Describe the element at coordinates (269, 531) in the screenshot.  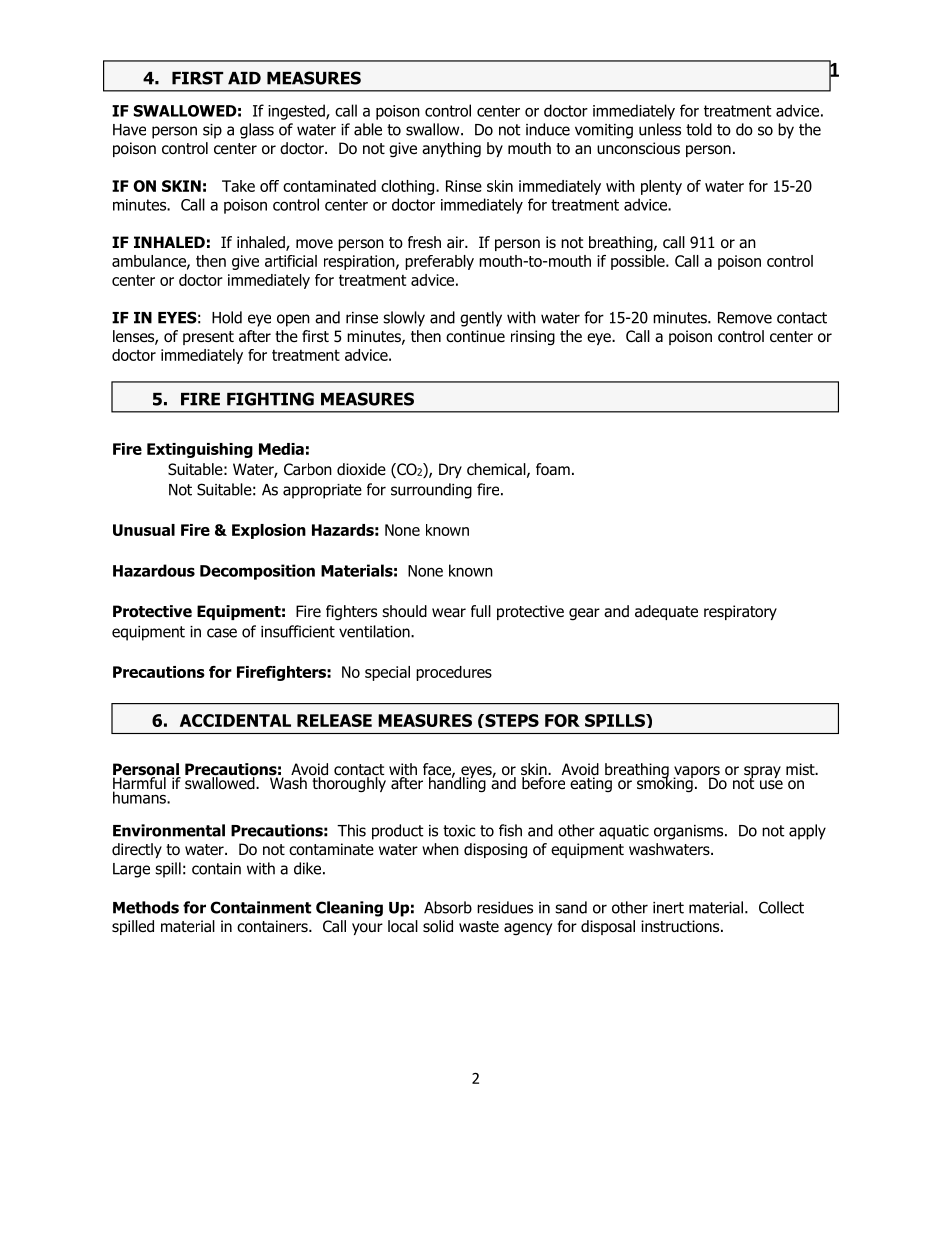
I see `Explosion` at that location.
